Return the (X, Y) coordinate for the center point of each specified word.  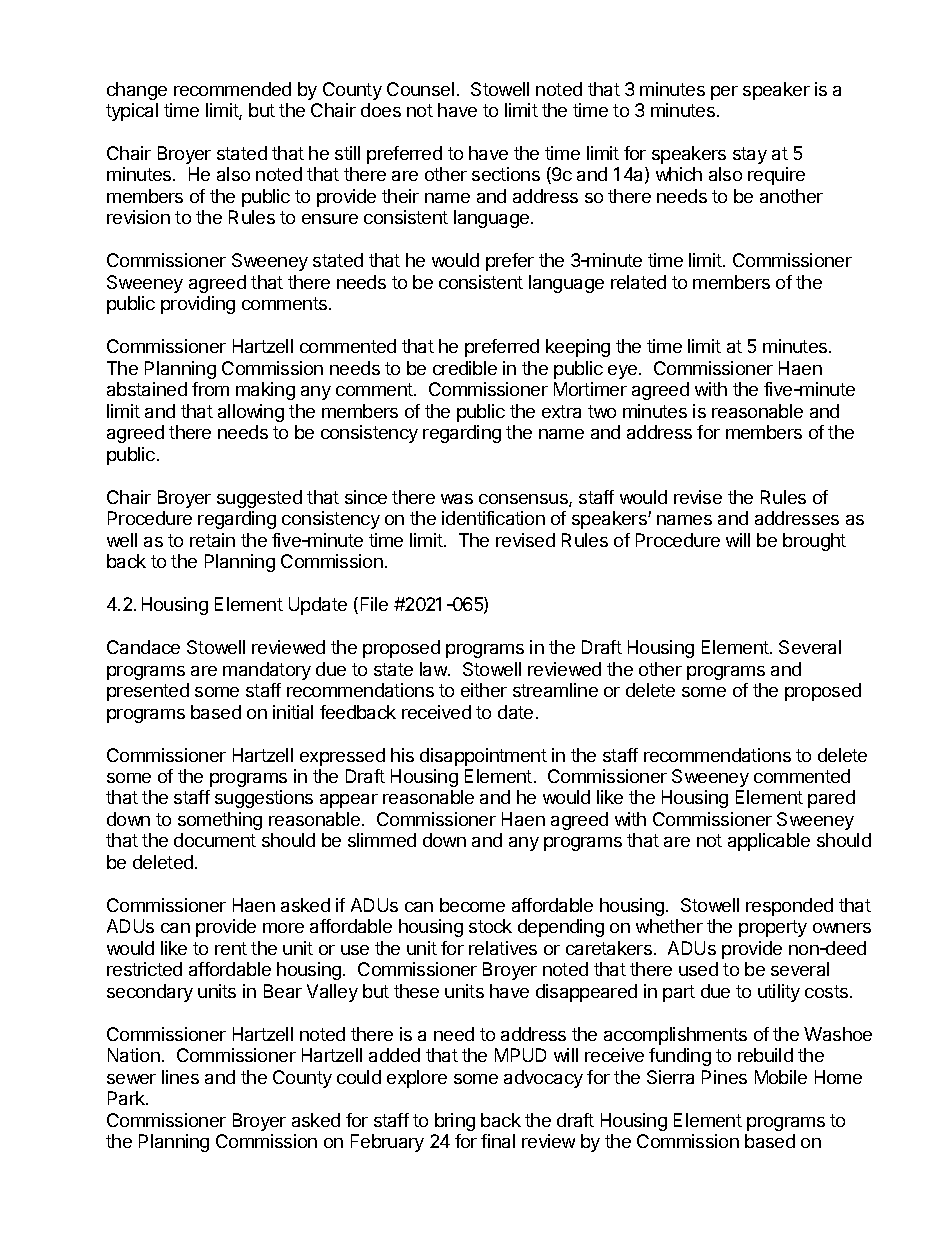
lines (180, 1077)
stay (750, 155)
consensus (524, 500)
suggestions (264, 799)
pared (831, 799)
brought (814, 542)
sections (506, 174)
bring (455, 1122)
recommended (232, 89)
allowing (251, 413)
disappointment (483, 757)
